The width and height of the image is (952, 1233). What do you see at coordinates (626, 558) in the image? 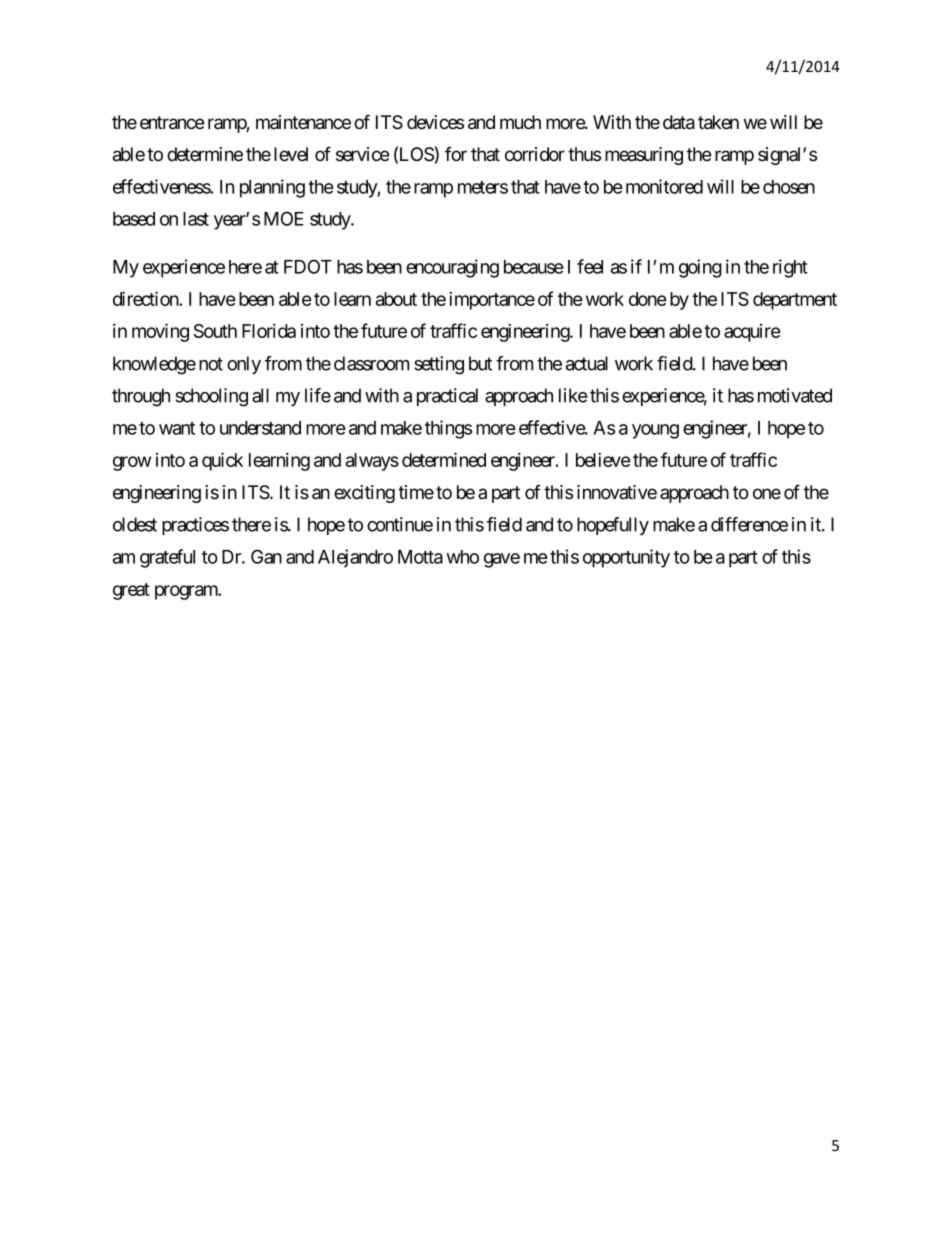
I see `opportunity` at bounding box center [626, 558].
